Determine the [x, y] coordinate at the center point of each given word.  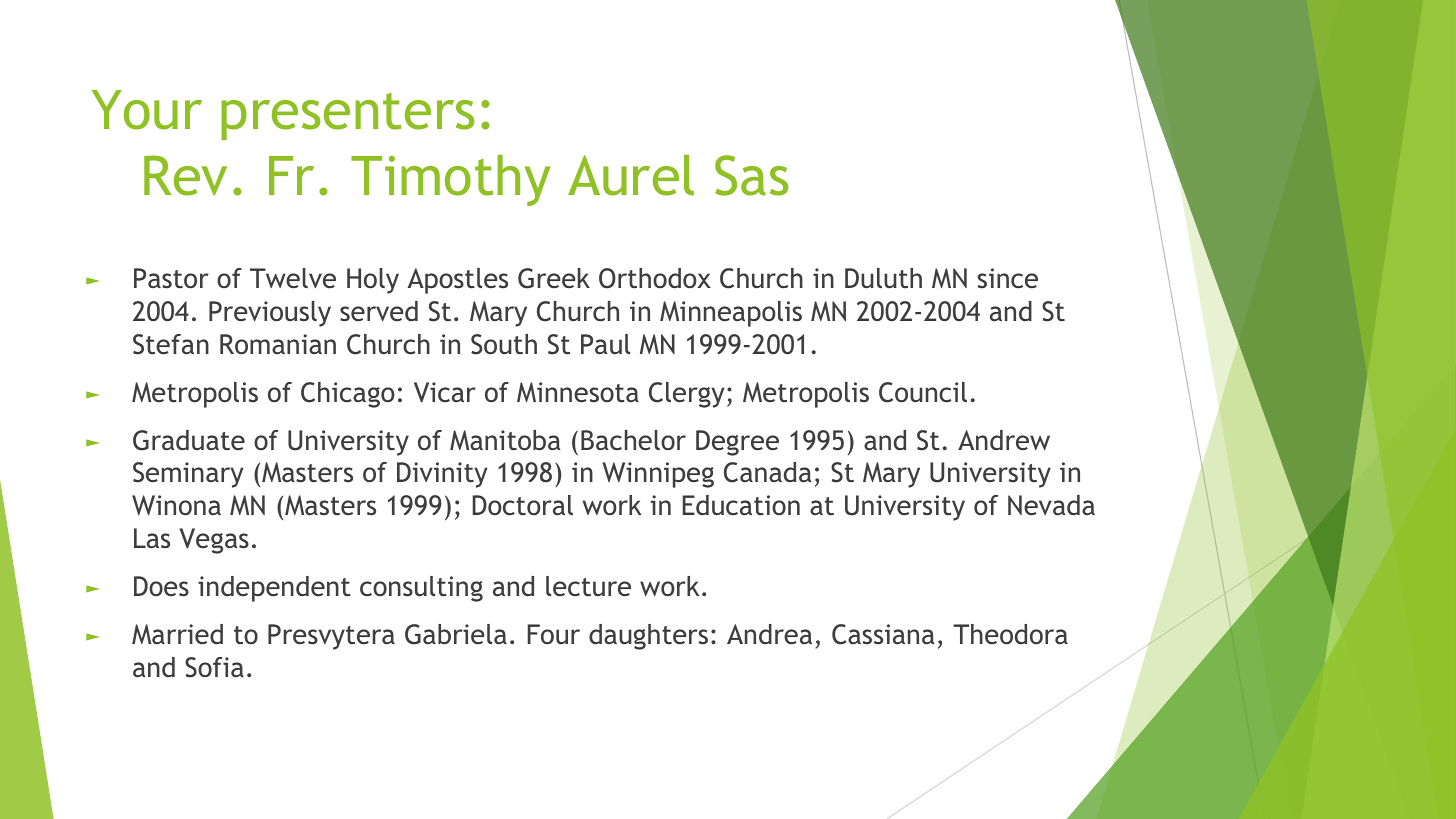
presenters [347, 116]
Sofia [214, 667]
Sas [751, 175]
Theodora [1010, 634]
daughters [648, 637]
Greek [554, 278]
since [1008, 278]
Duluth [883, 278]
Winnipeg [658, 475]
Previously [270, 314]
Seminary [188, 475]
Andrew [1004, 440]
